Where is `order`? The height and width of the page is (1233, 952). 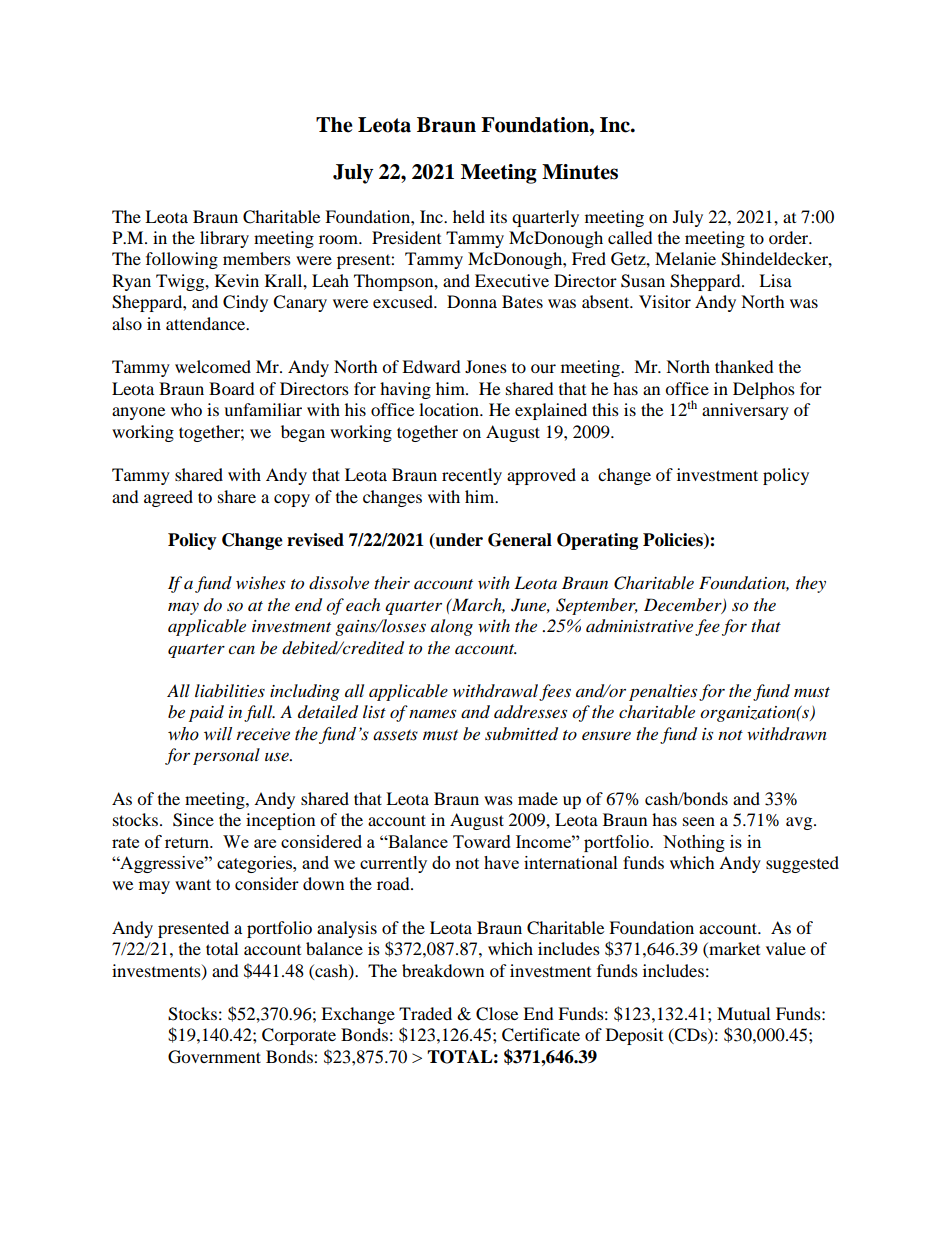
order is located at coordinates (790, 237).
